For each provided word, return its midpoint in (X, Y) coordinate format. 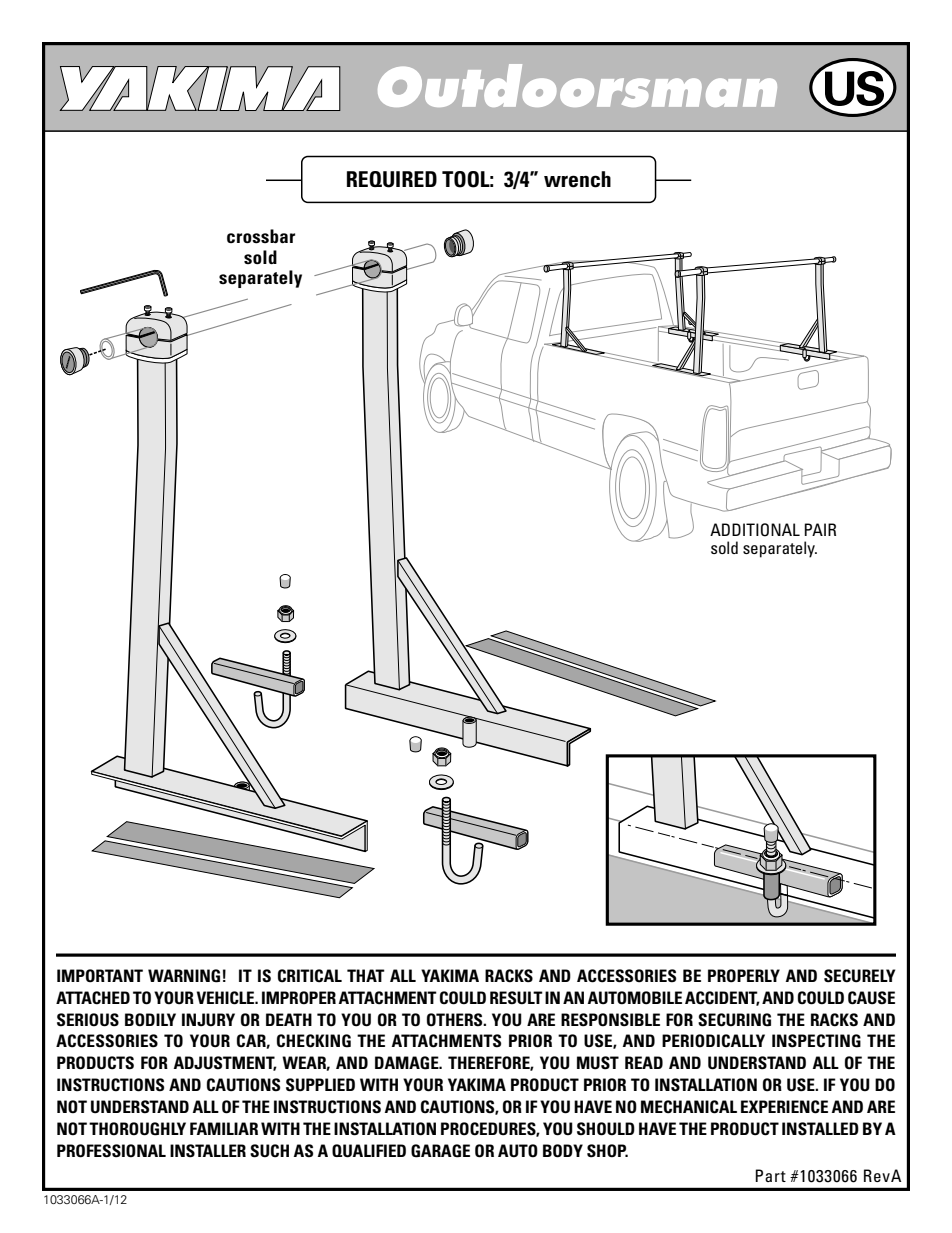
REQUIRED (392, 179)
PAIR (820, 529)
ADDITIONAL (755, 530)
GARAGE (440, 1151)
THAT (366, 975)
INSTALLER (208, 1151)
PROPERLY (744, 976)
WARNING (184, 976)
